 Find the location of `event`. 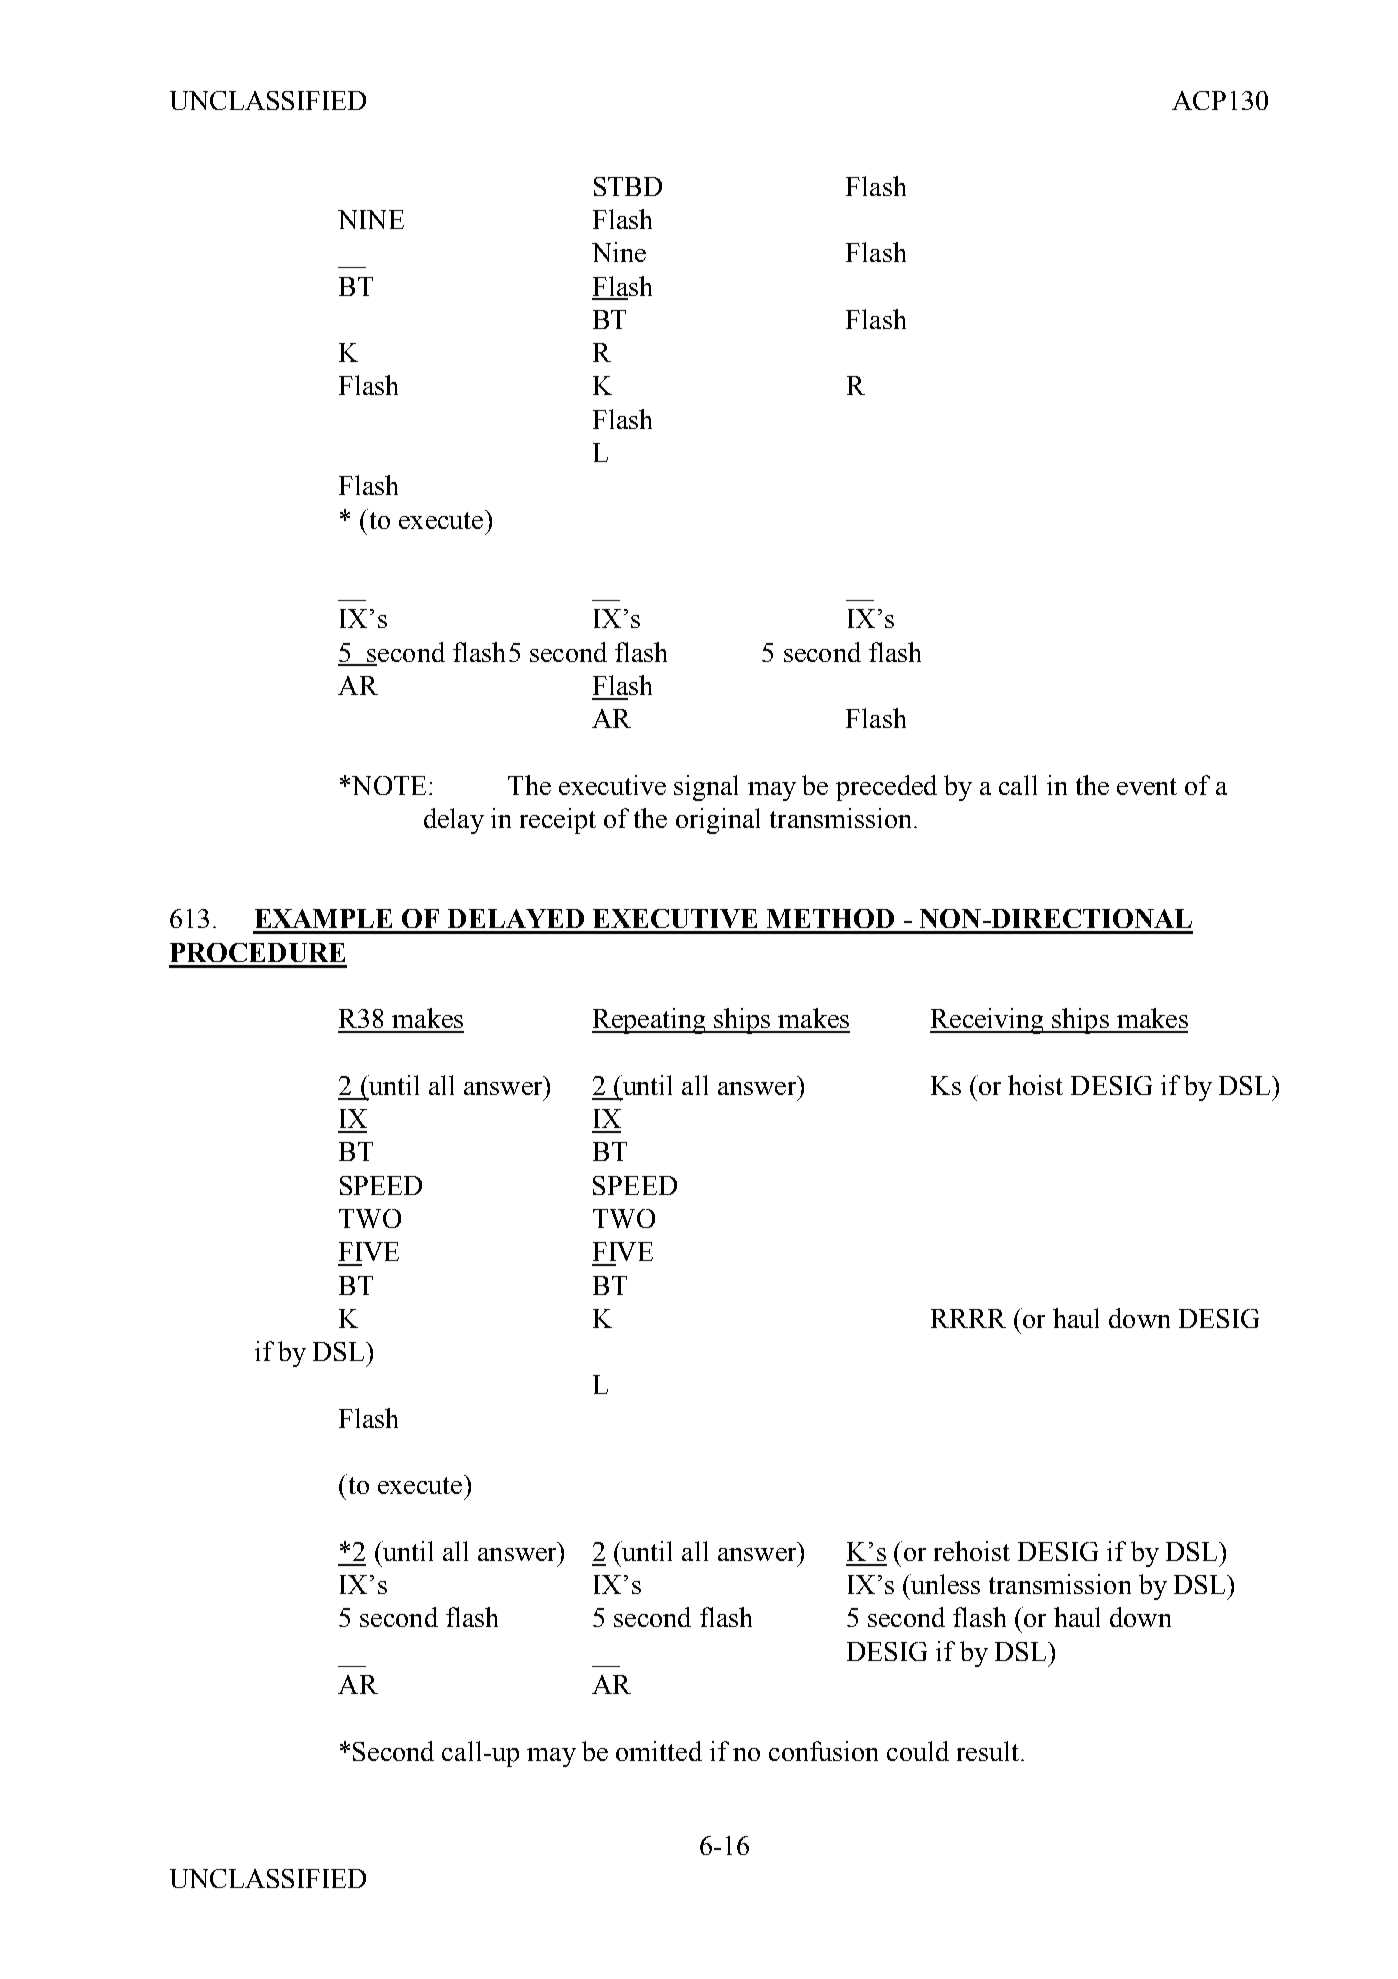

event is located at coordinates (1147, 786).
